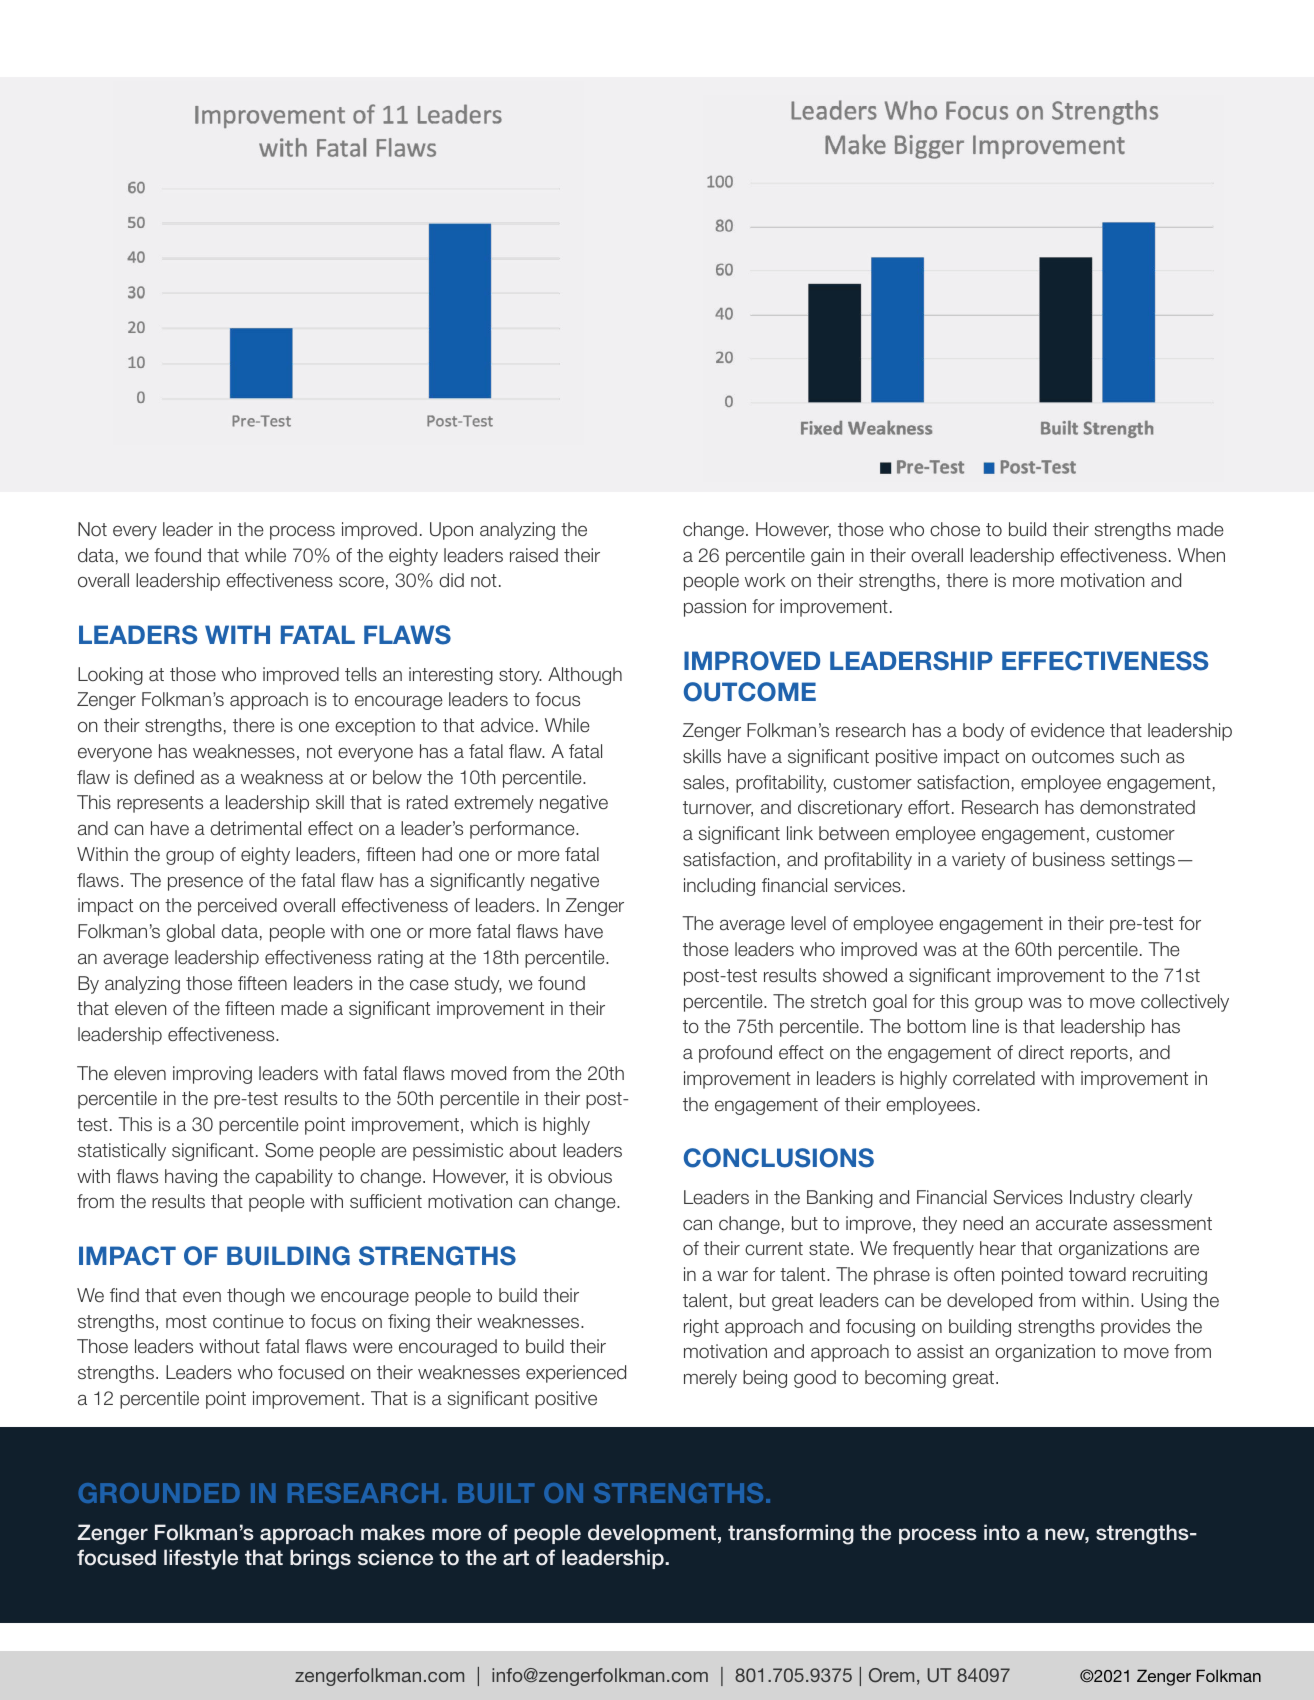 This screenshot has width=1314, height=1700. Describe the element at coordinates (701, 1328) in the screenshot. I see `right` at that location.
